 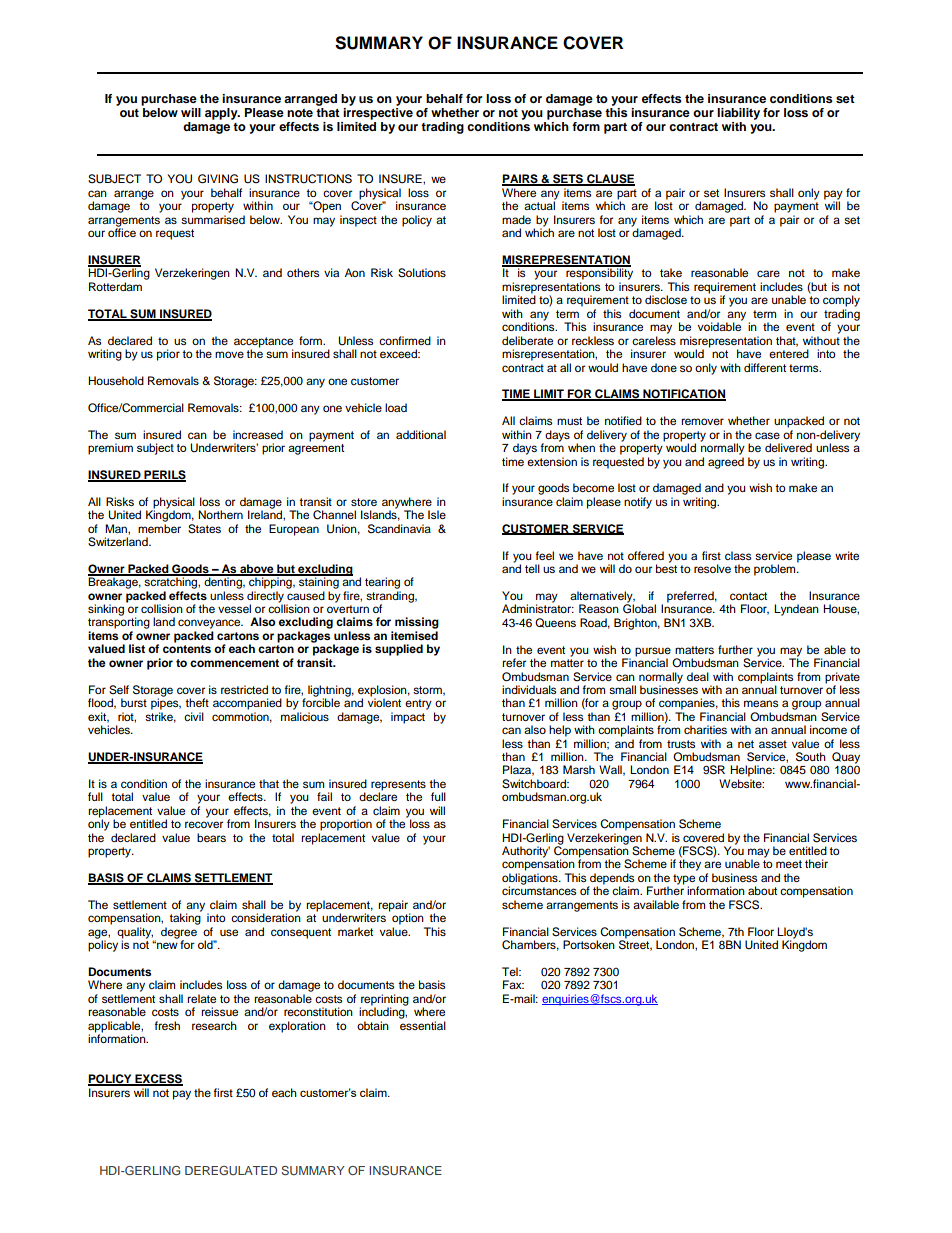 What do you see at coordinates (187, 649) in the document?
I see `contents` at bounding box center [187, 649].
